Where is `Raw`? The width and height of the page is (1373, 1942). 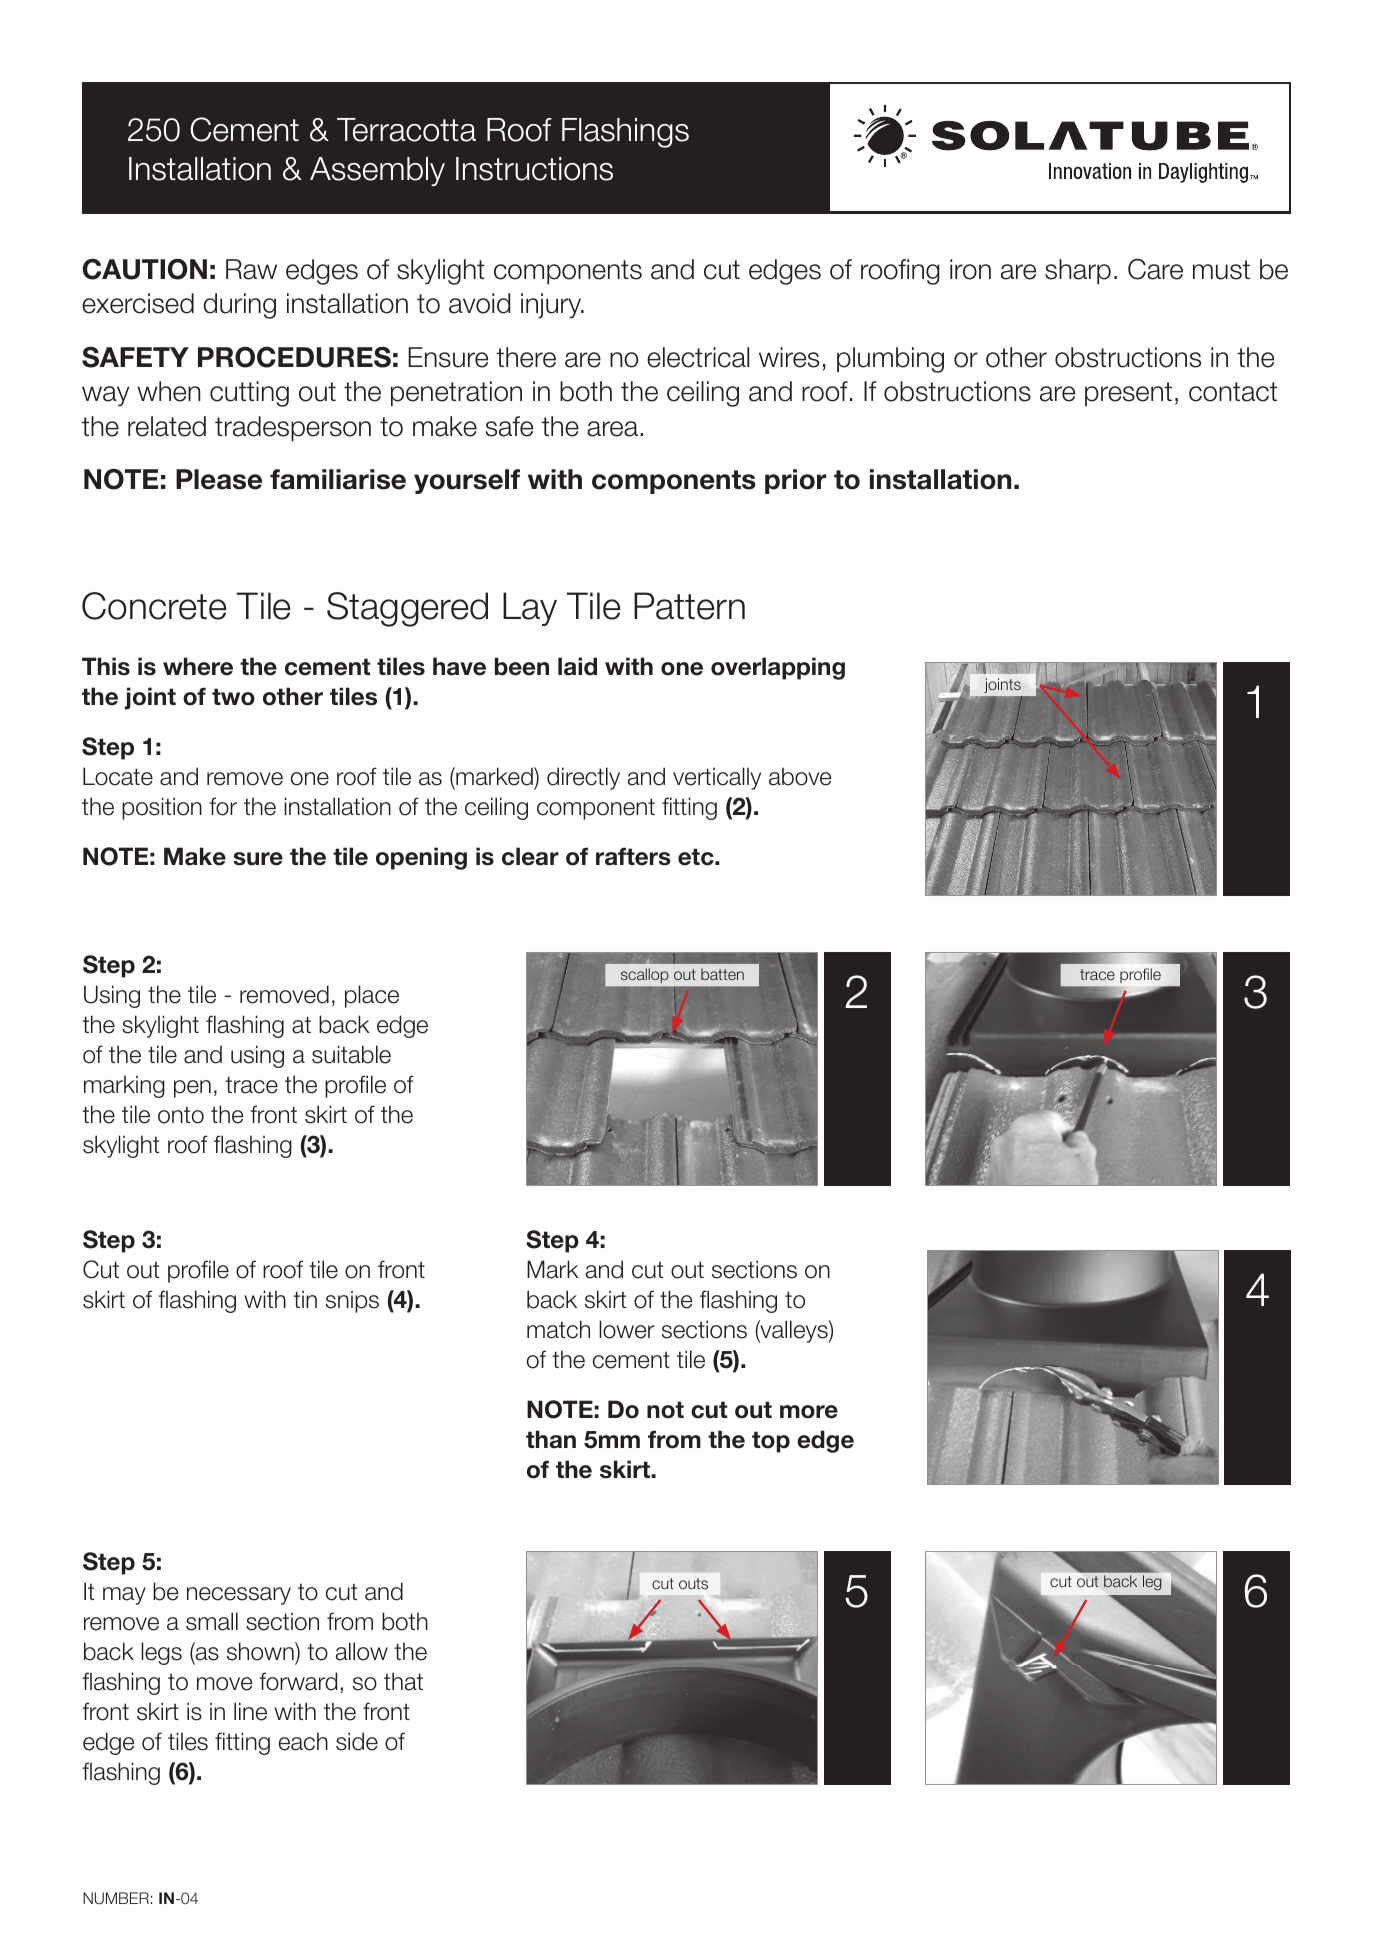 Raw is located at coordinates (251, 269).
